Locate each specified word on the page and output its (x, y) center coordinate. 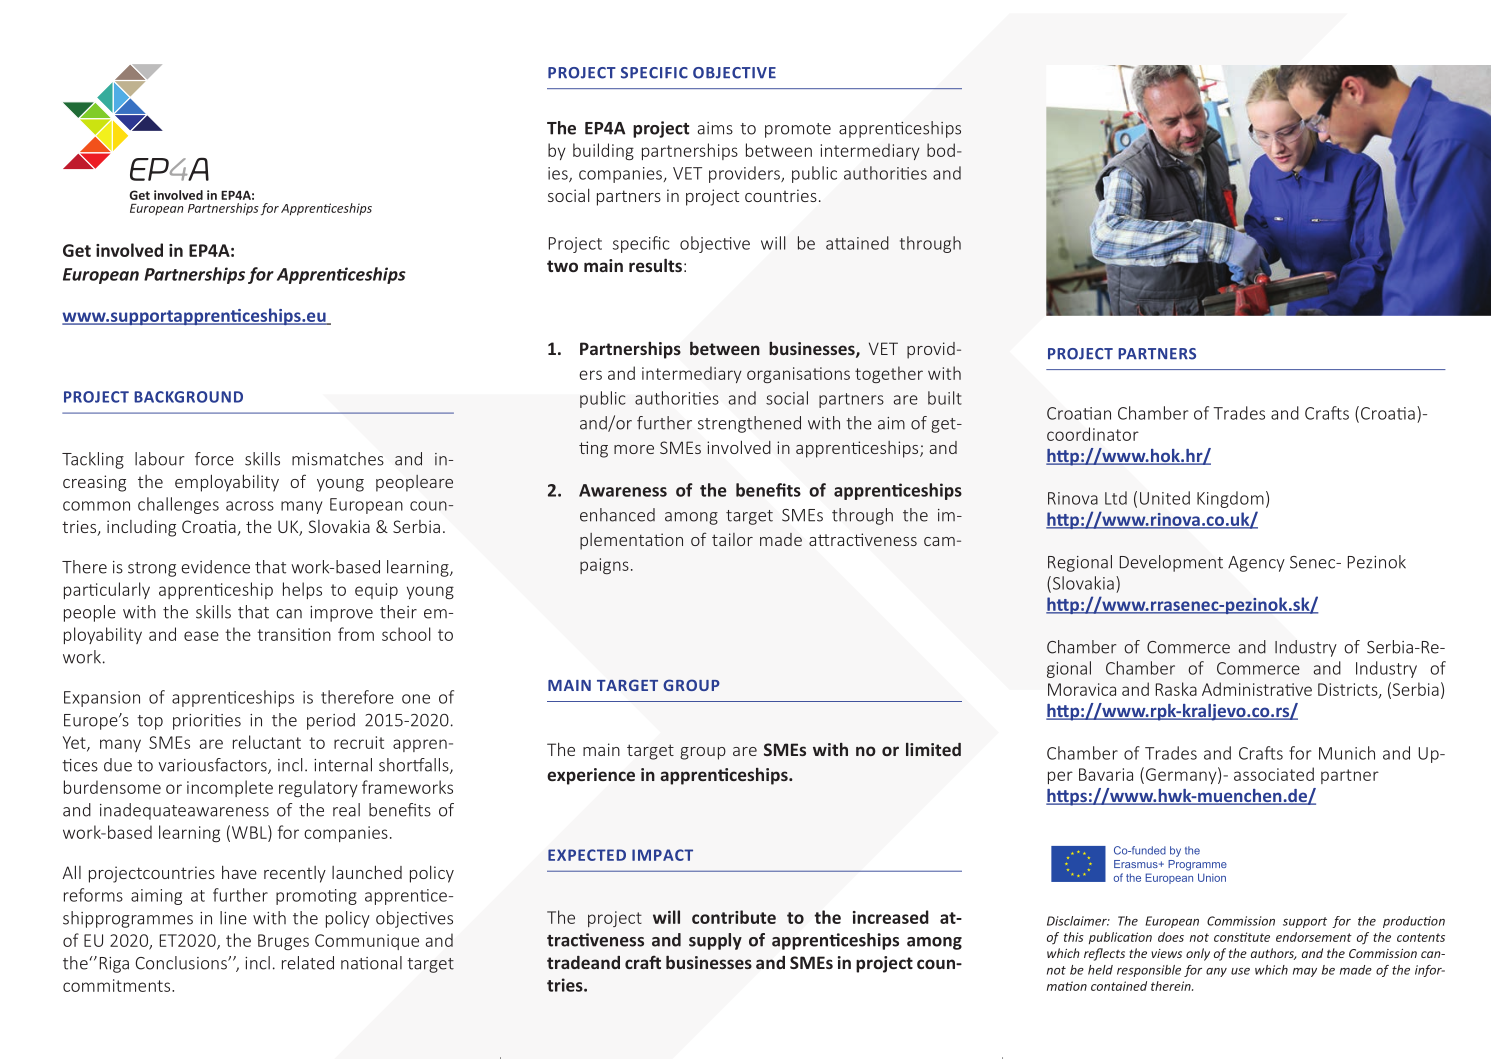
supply (715, 941)
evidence (215, 567)
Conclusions (182, 963)
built (945, 398)
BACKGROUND (188, 397)
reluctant (267, 742)
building (603, 151)
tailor (732, 539)
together (889, 374)
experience (591, 776)
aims (715, 128)
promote (798, 130)
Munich (1347, 753)
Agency (1256, 564)
